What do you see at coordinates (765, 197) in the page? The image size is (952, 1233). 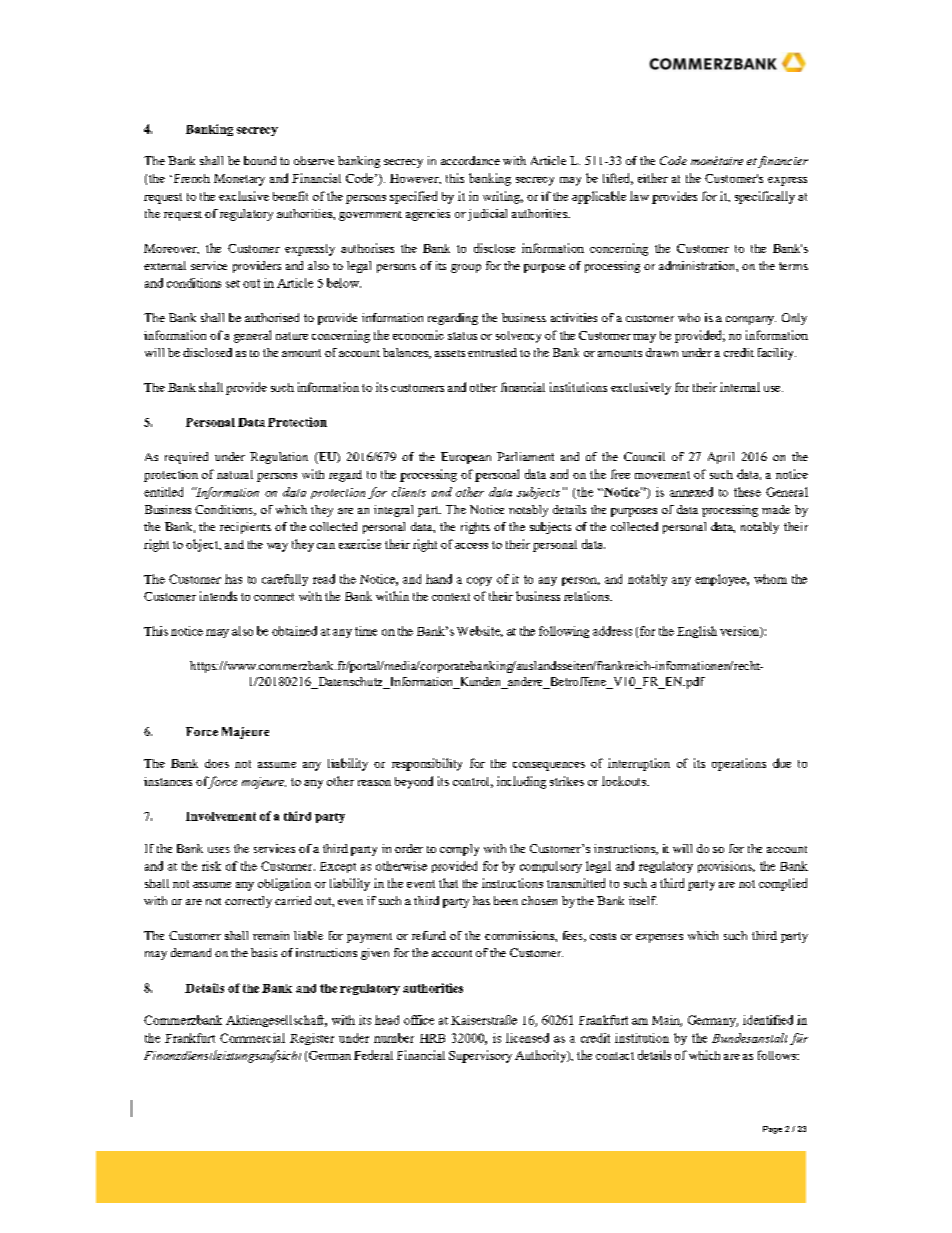 I see `specifically` at bounding box center [765, 197].
